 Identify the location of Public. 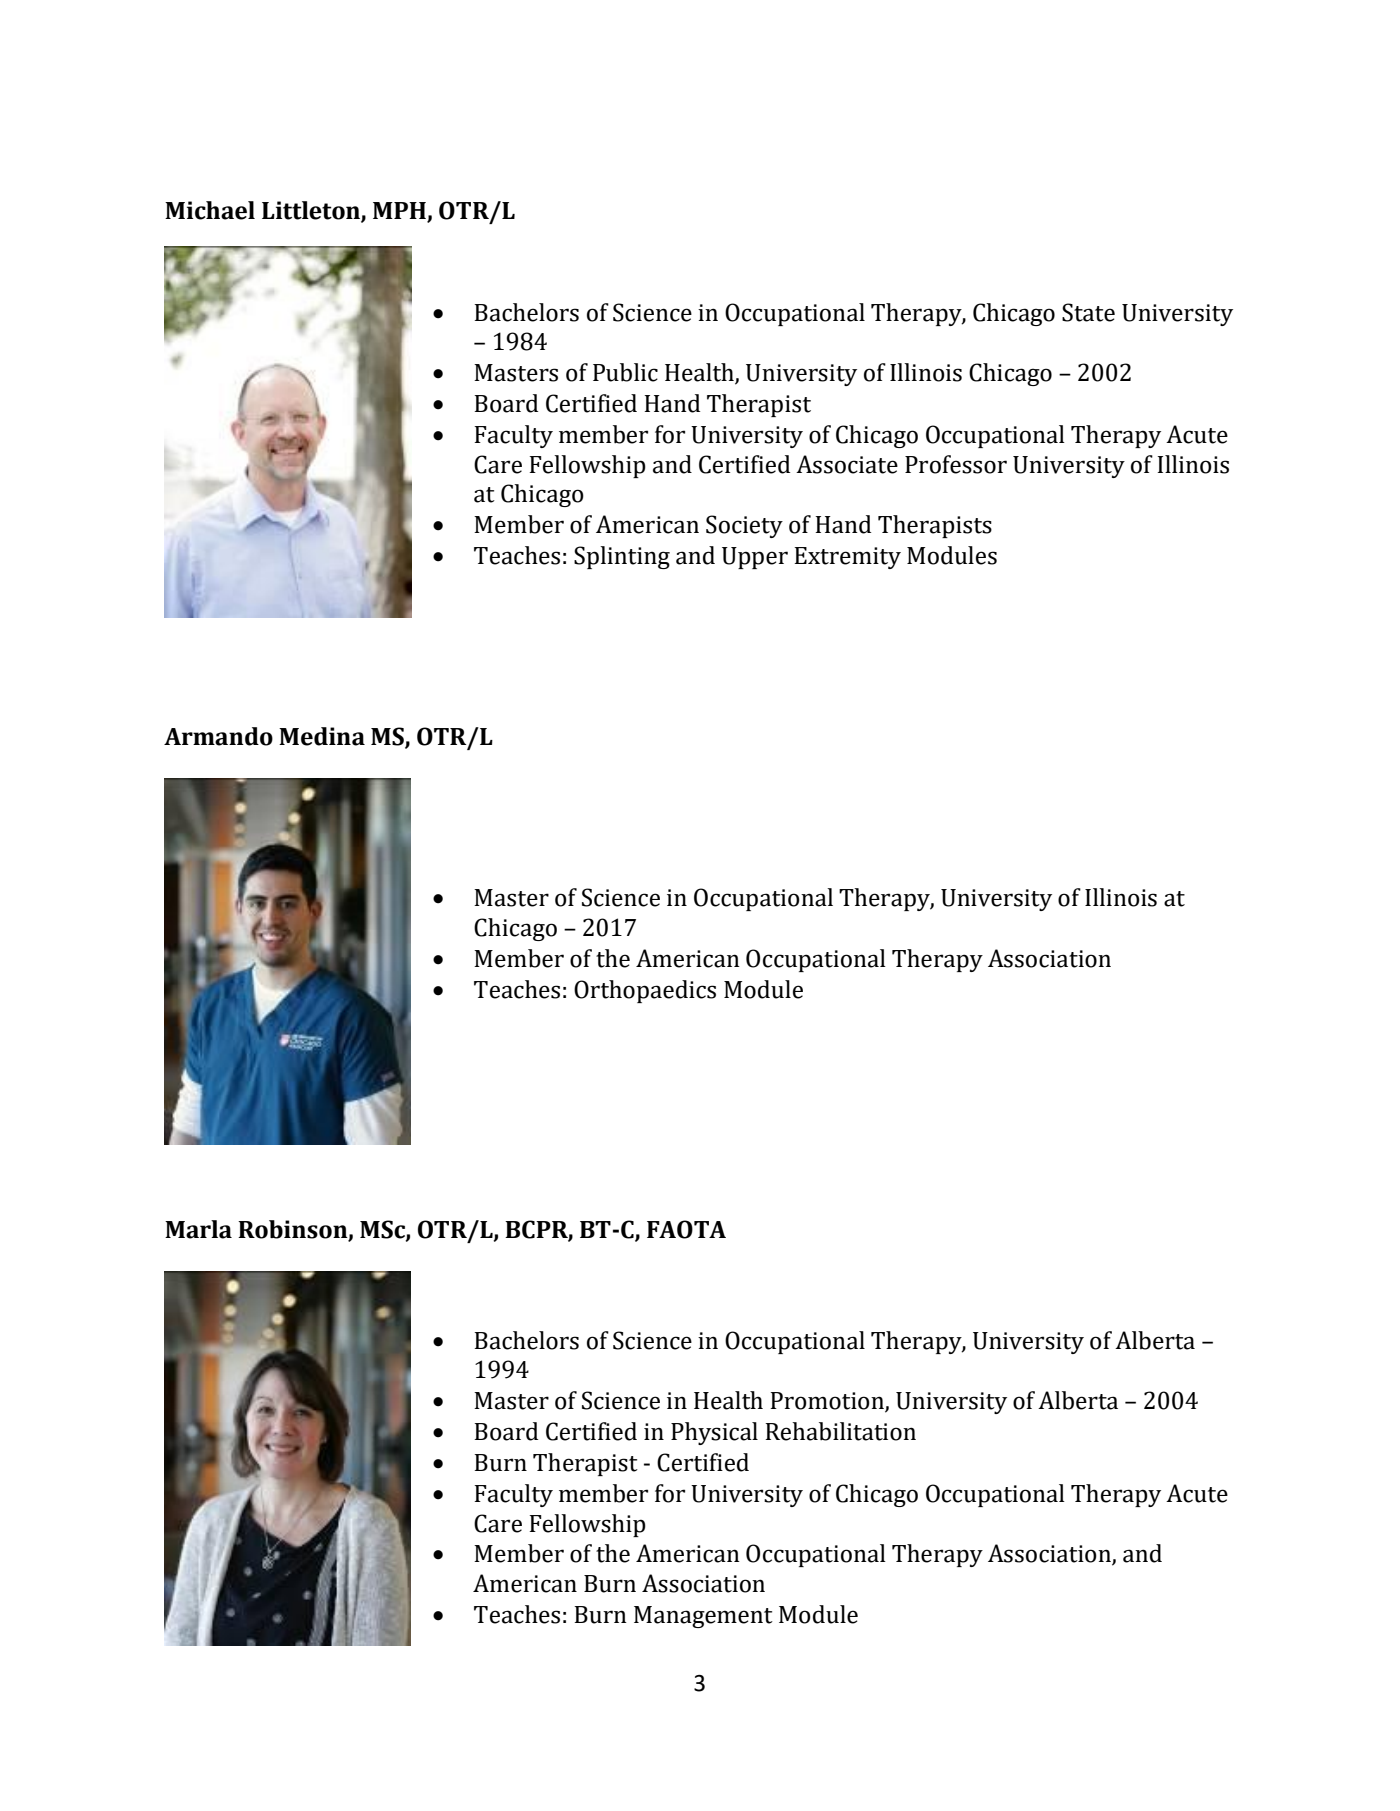
(625, 372).
